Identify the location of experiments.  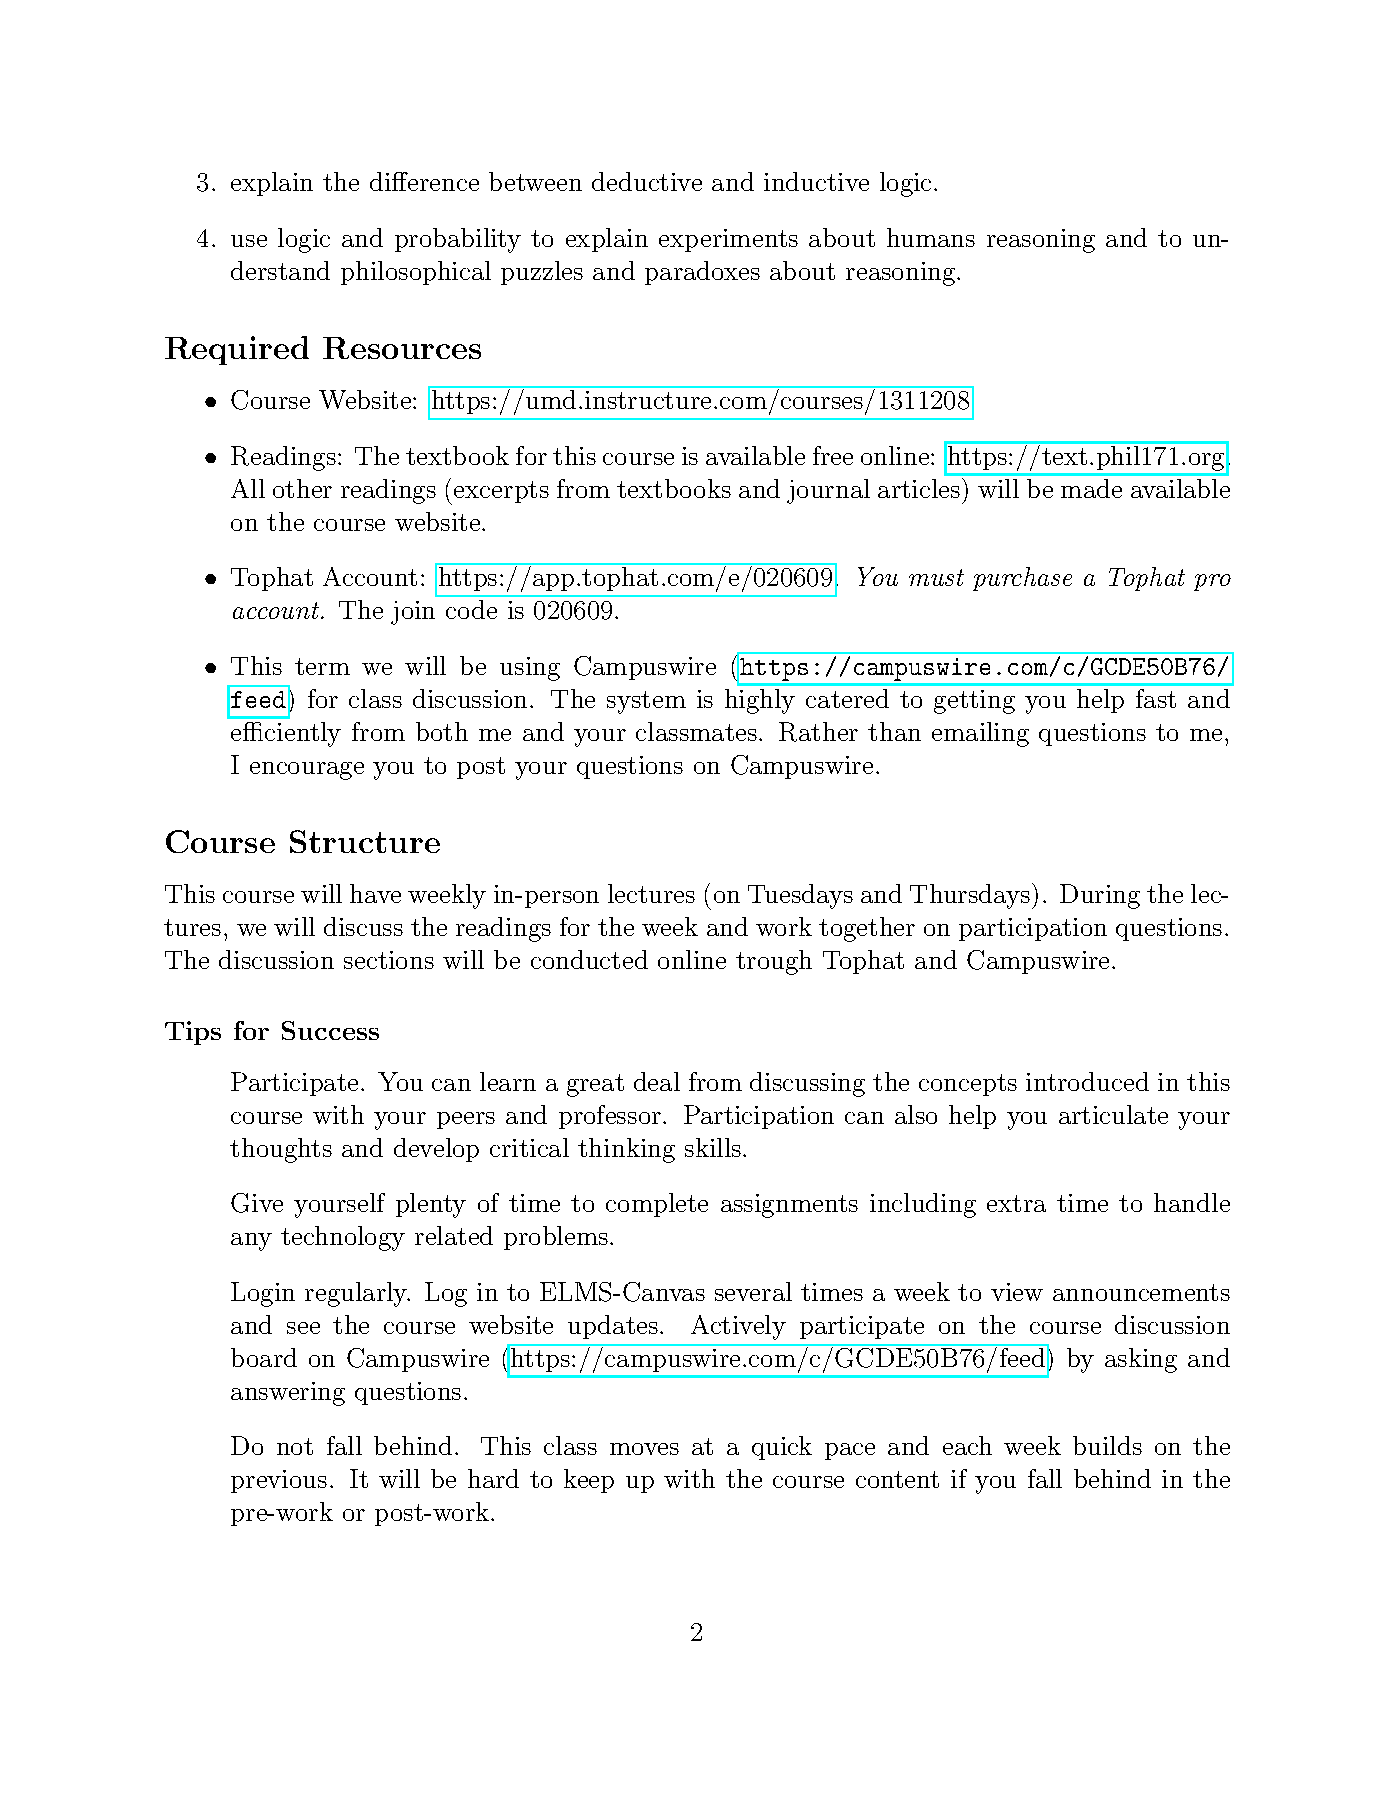
(728, 240).
